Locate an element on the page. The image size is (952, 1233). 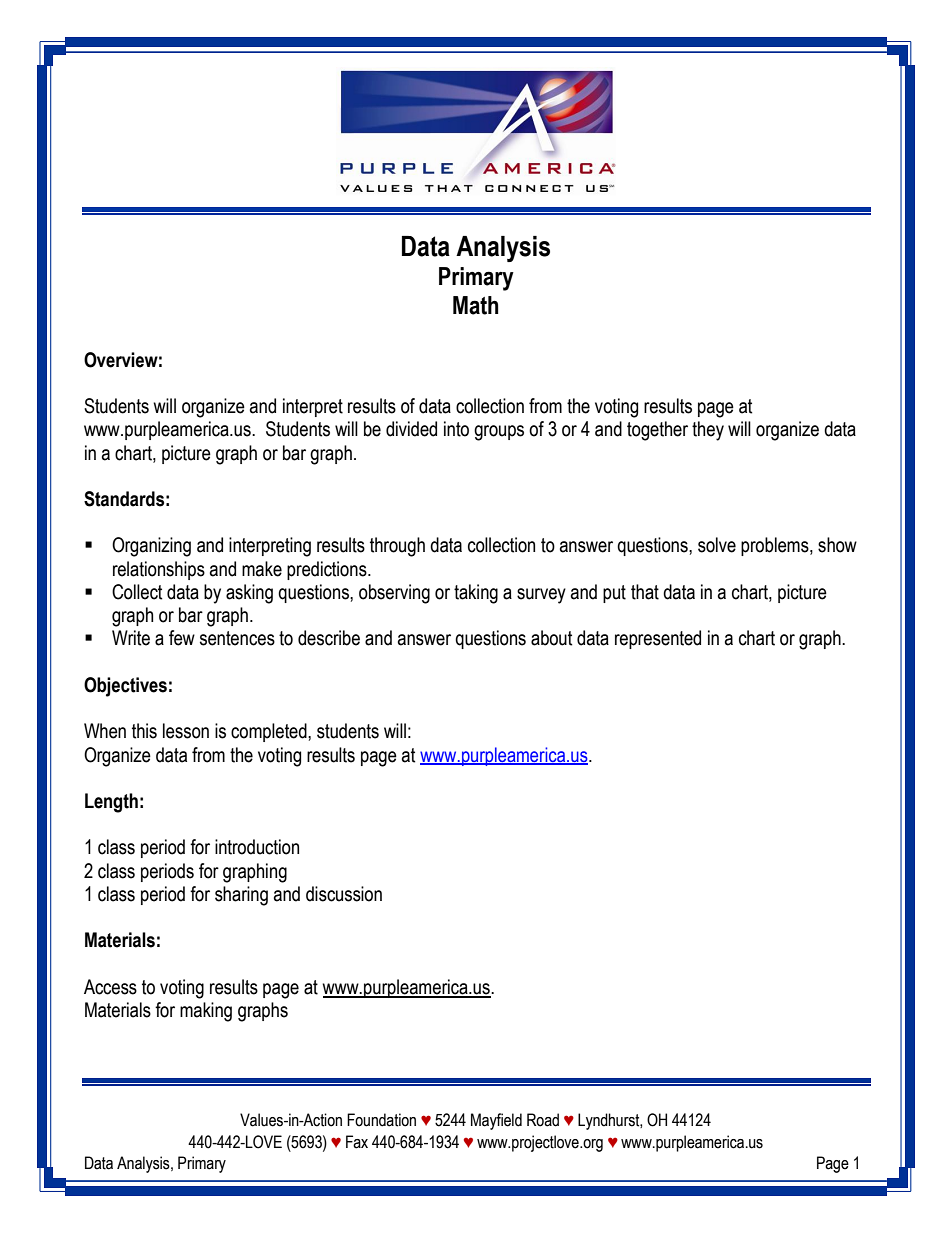
divided is located at coordinates (411, 429).
